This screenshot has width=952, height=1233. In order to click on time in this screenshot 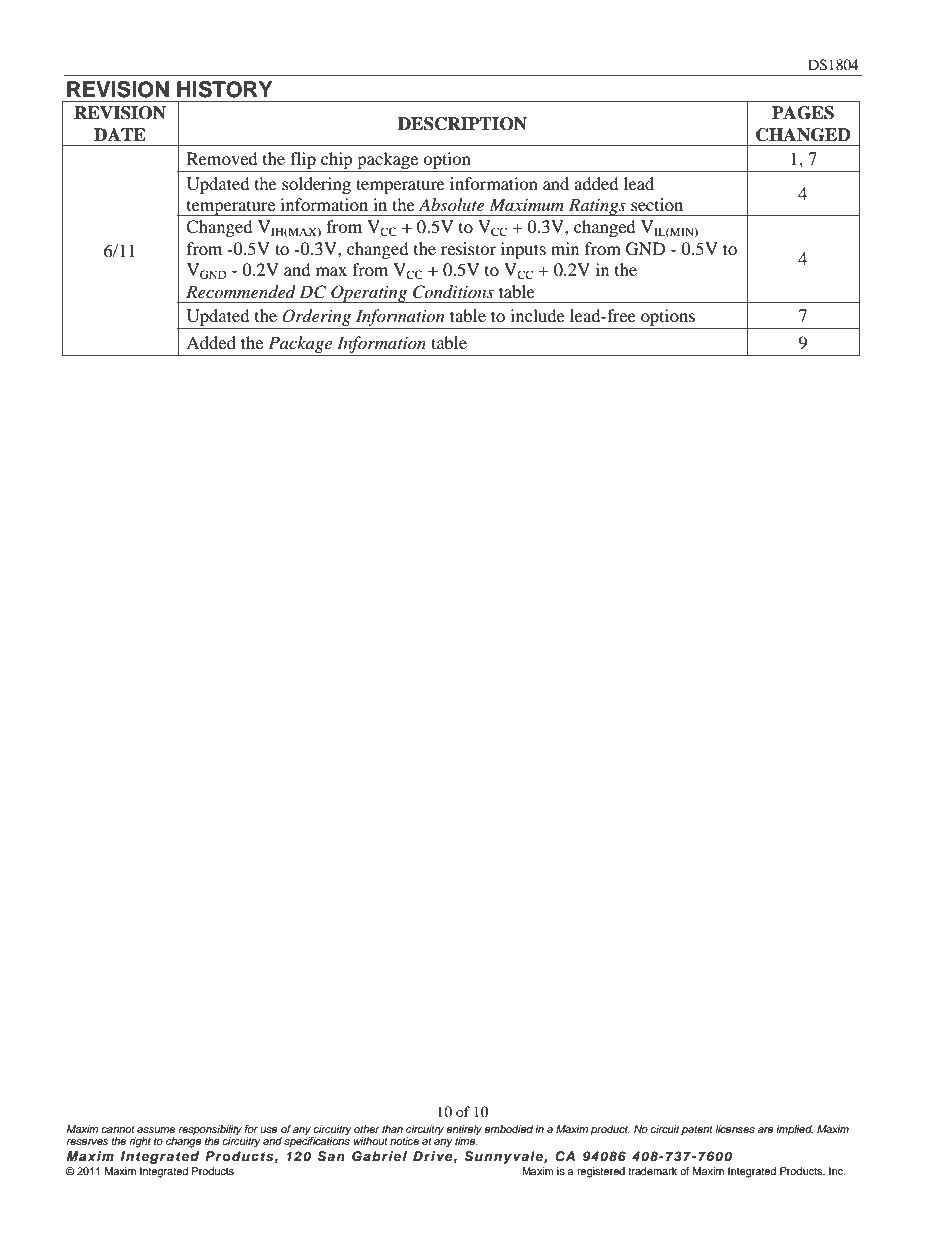, I will do `click(466, 1140)`.
